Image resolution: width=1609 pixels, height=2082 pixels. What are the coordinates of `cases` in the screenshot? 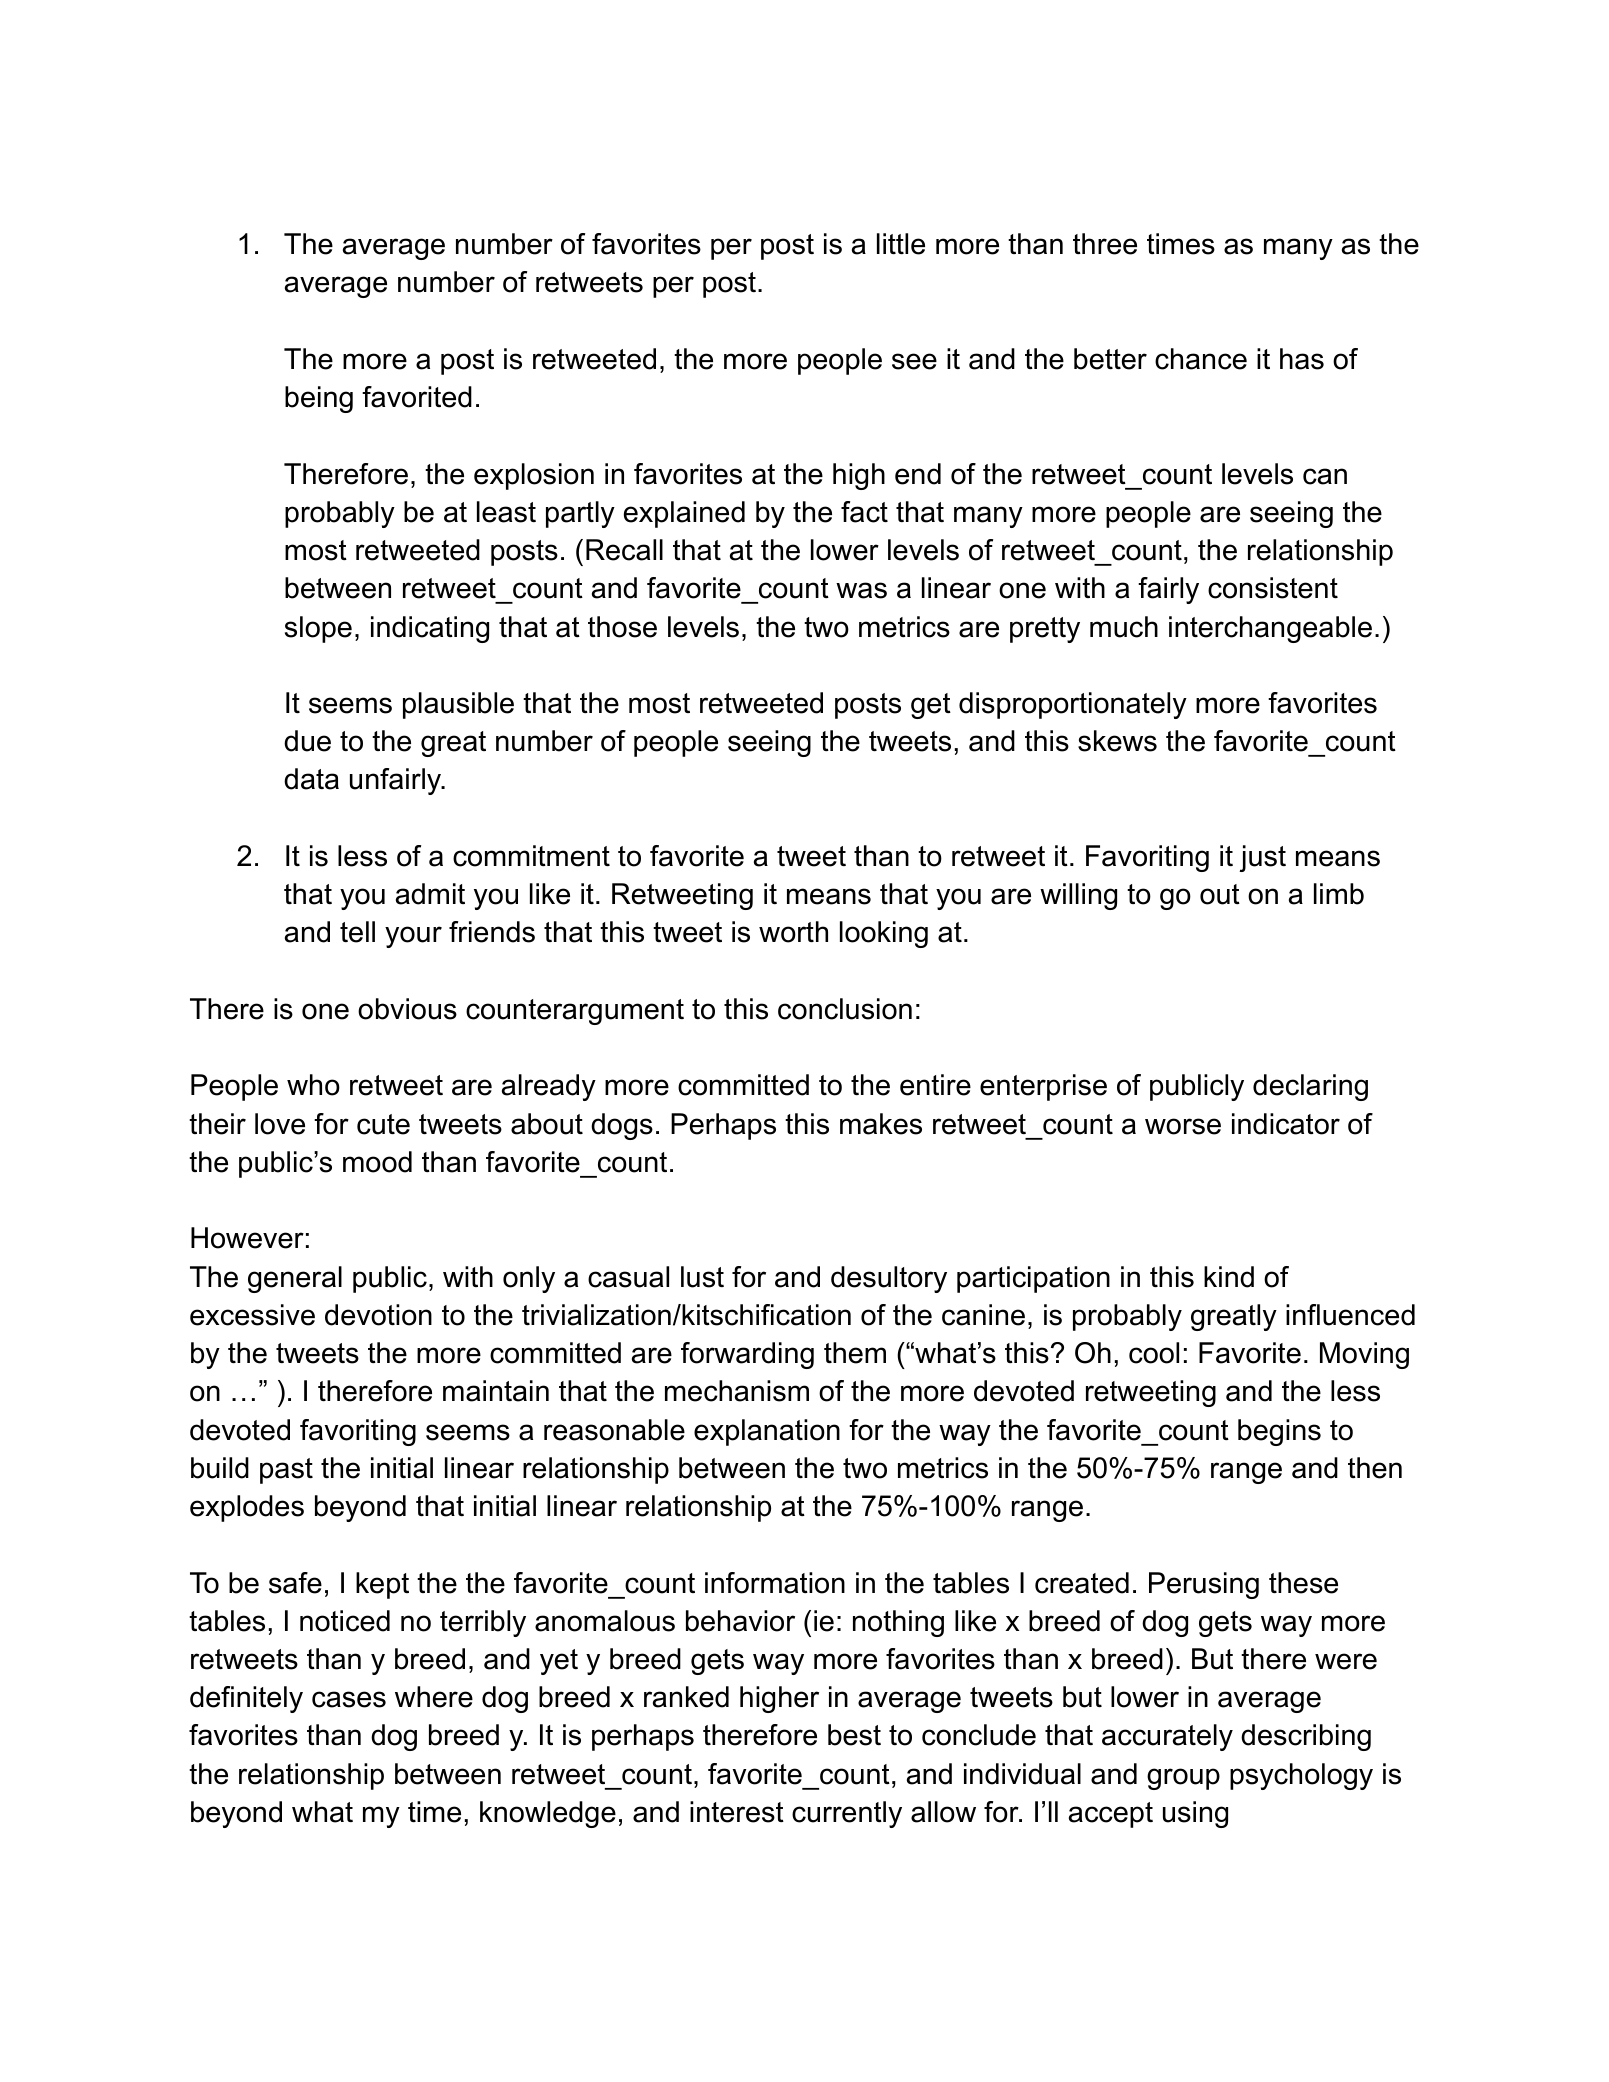 It's located at (349, 1699).
